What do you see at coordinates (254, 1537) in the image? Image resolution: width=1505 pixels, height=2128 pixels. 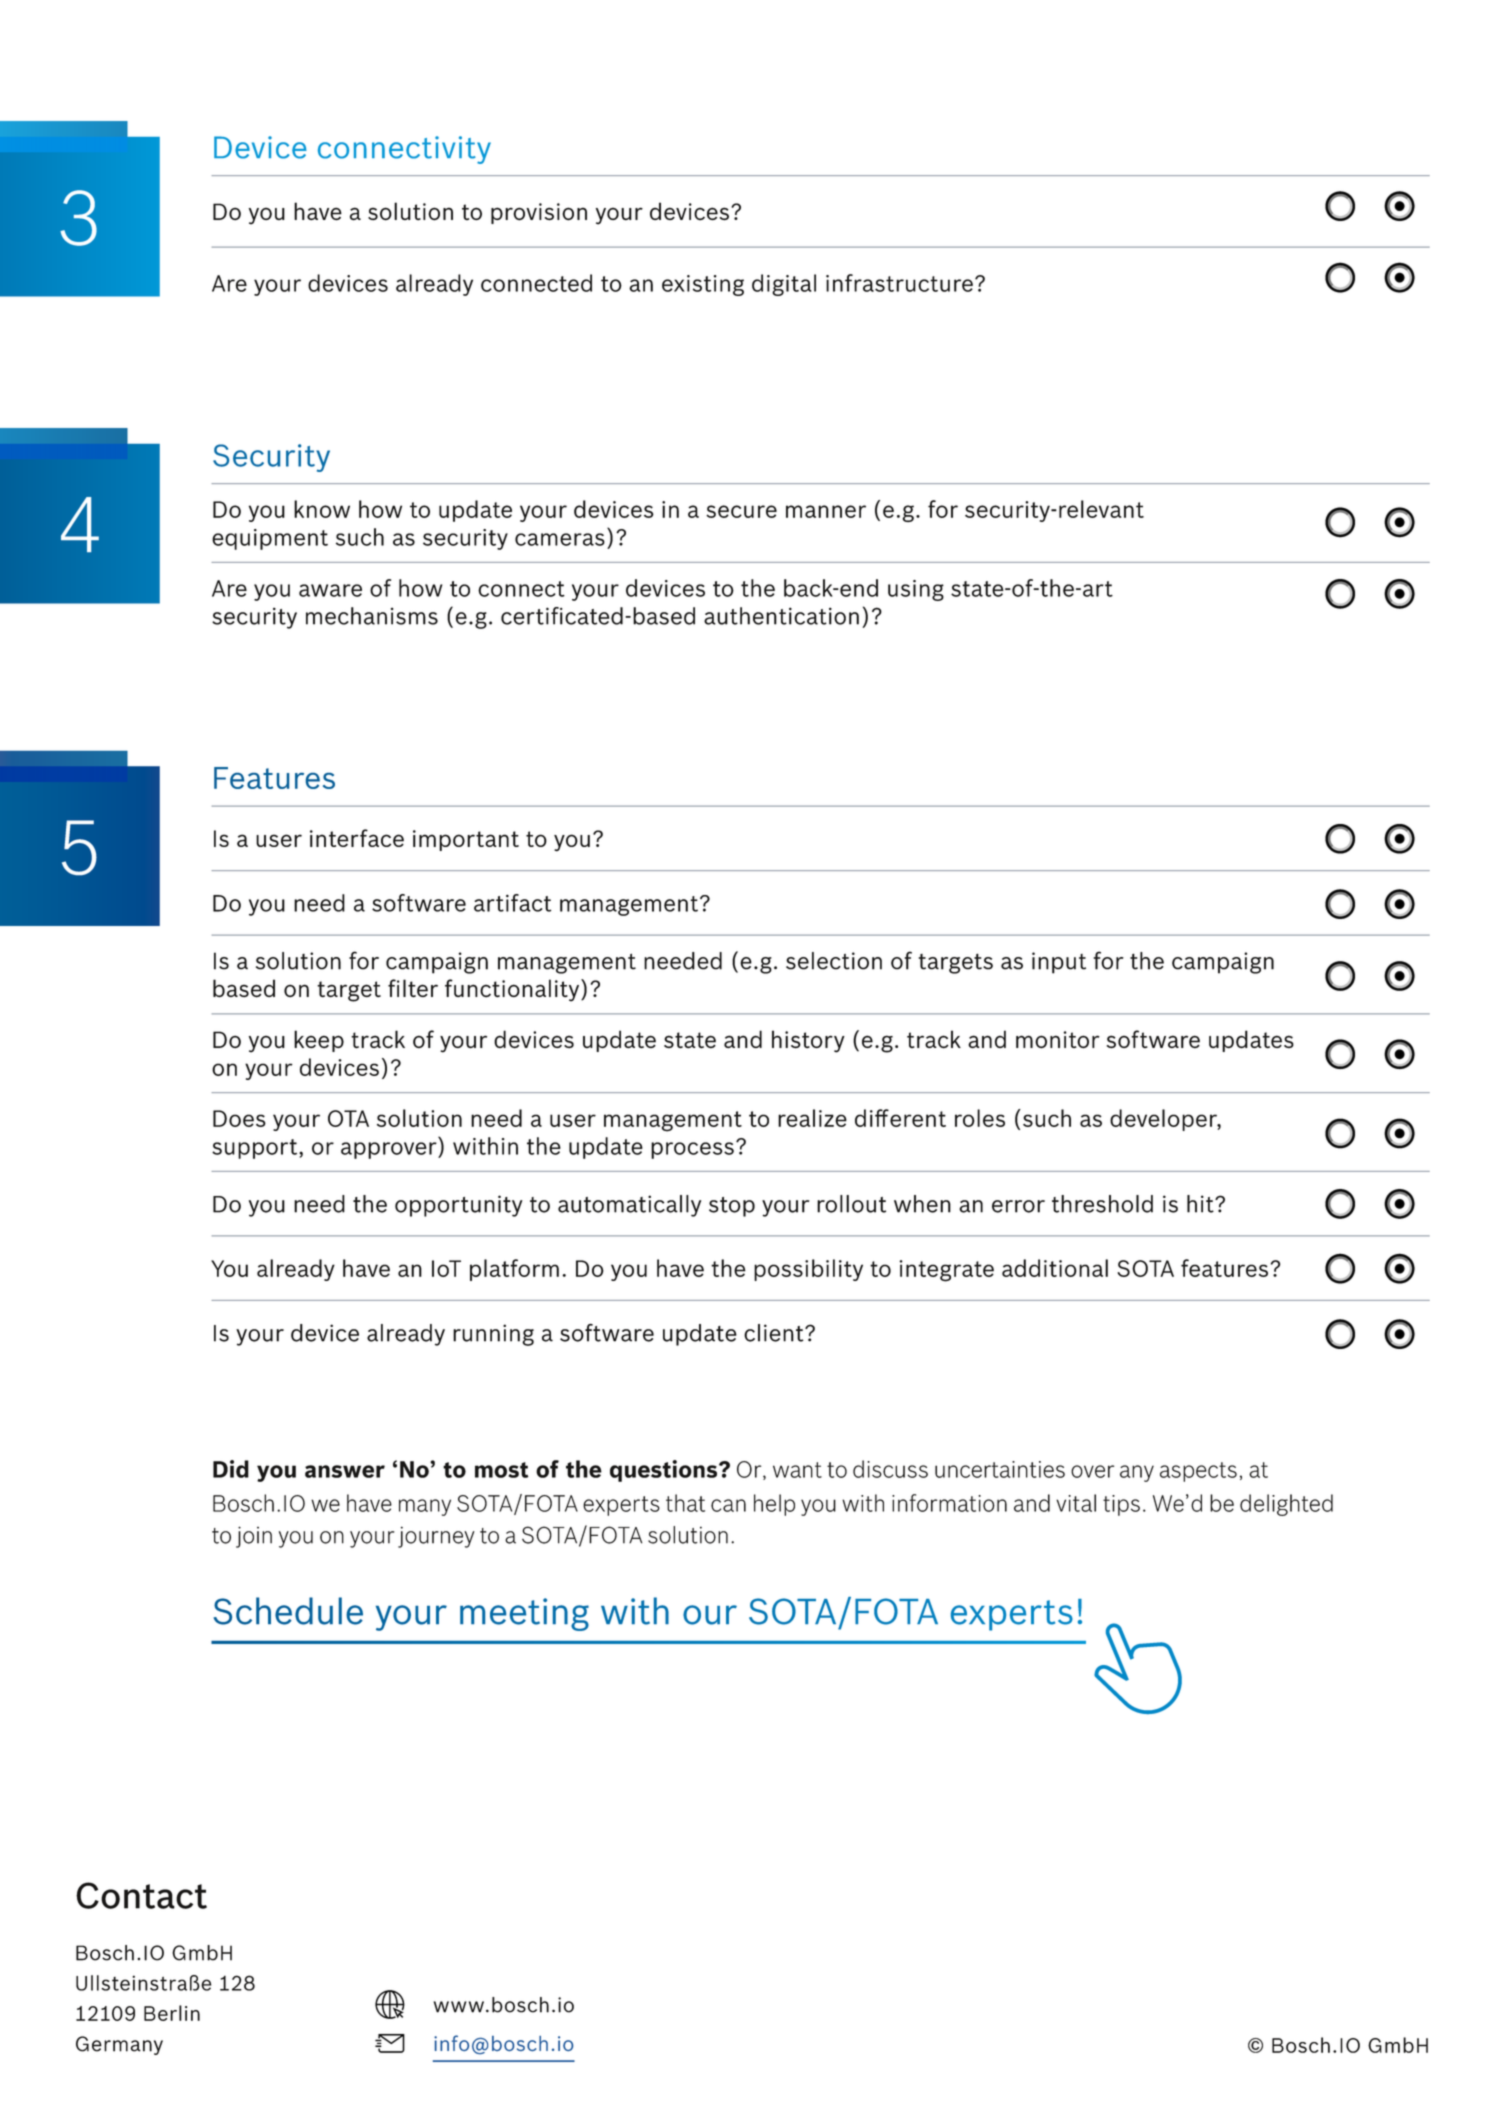 I see `join` at bounding box center [254, 1537].
